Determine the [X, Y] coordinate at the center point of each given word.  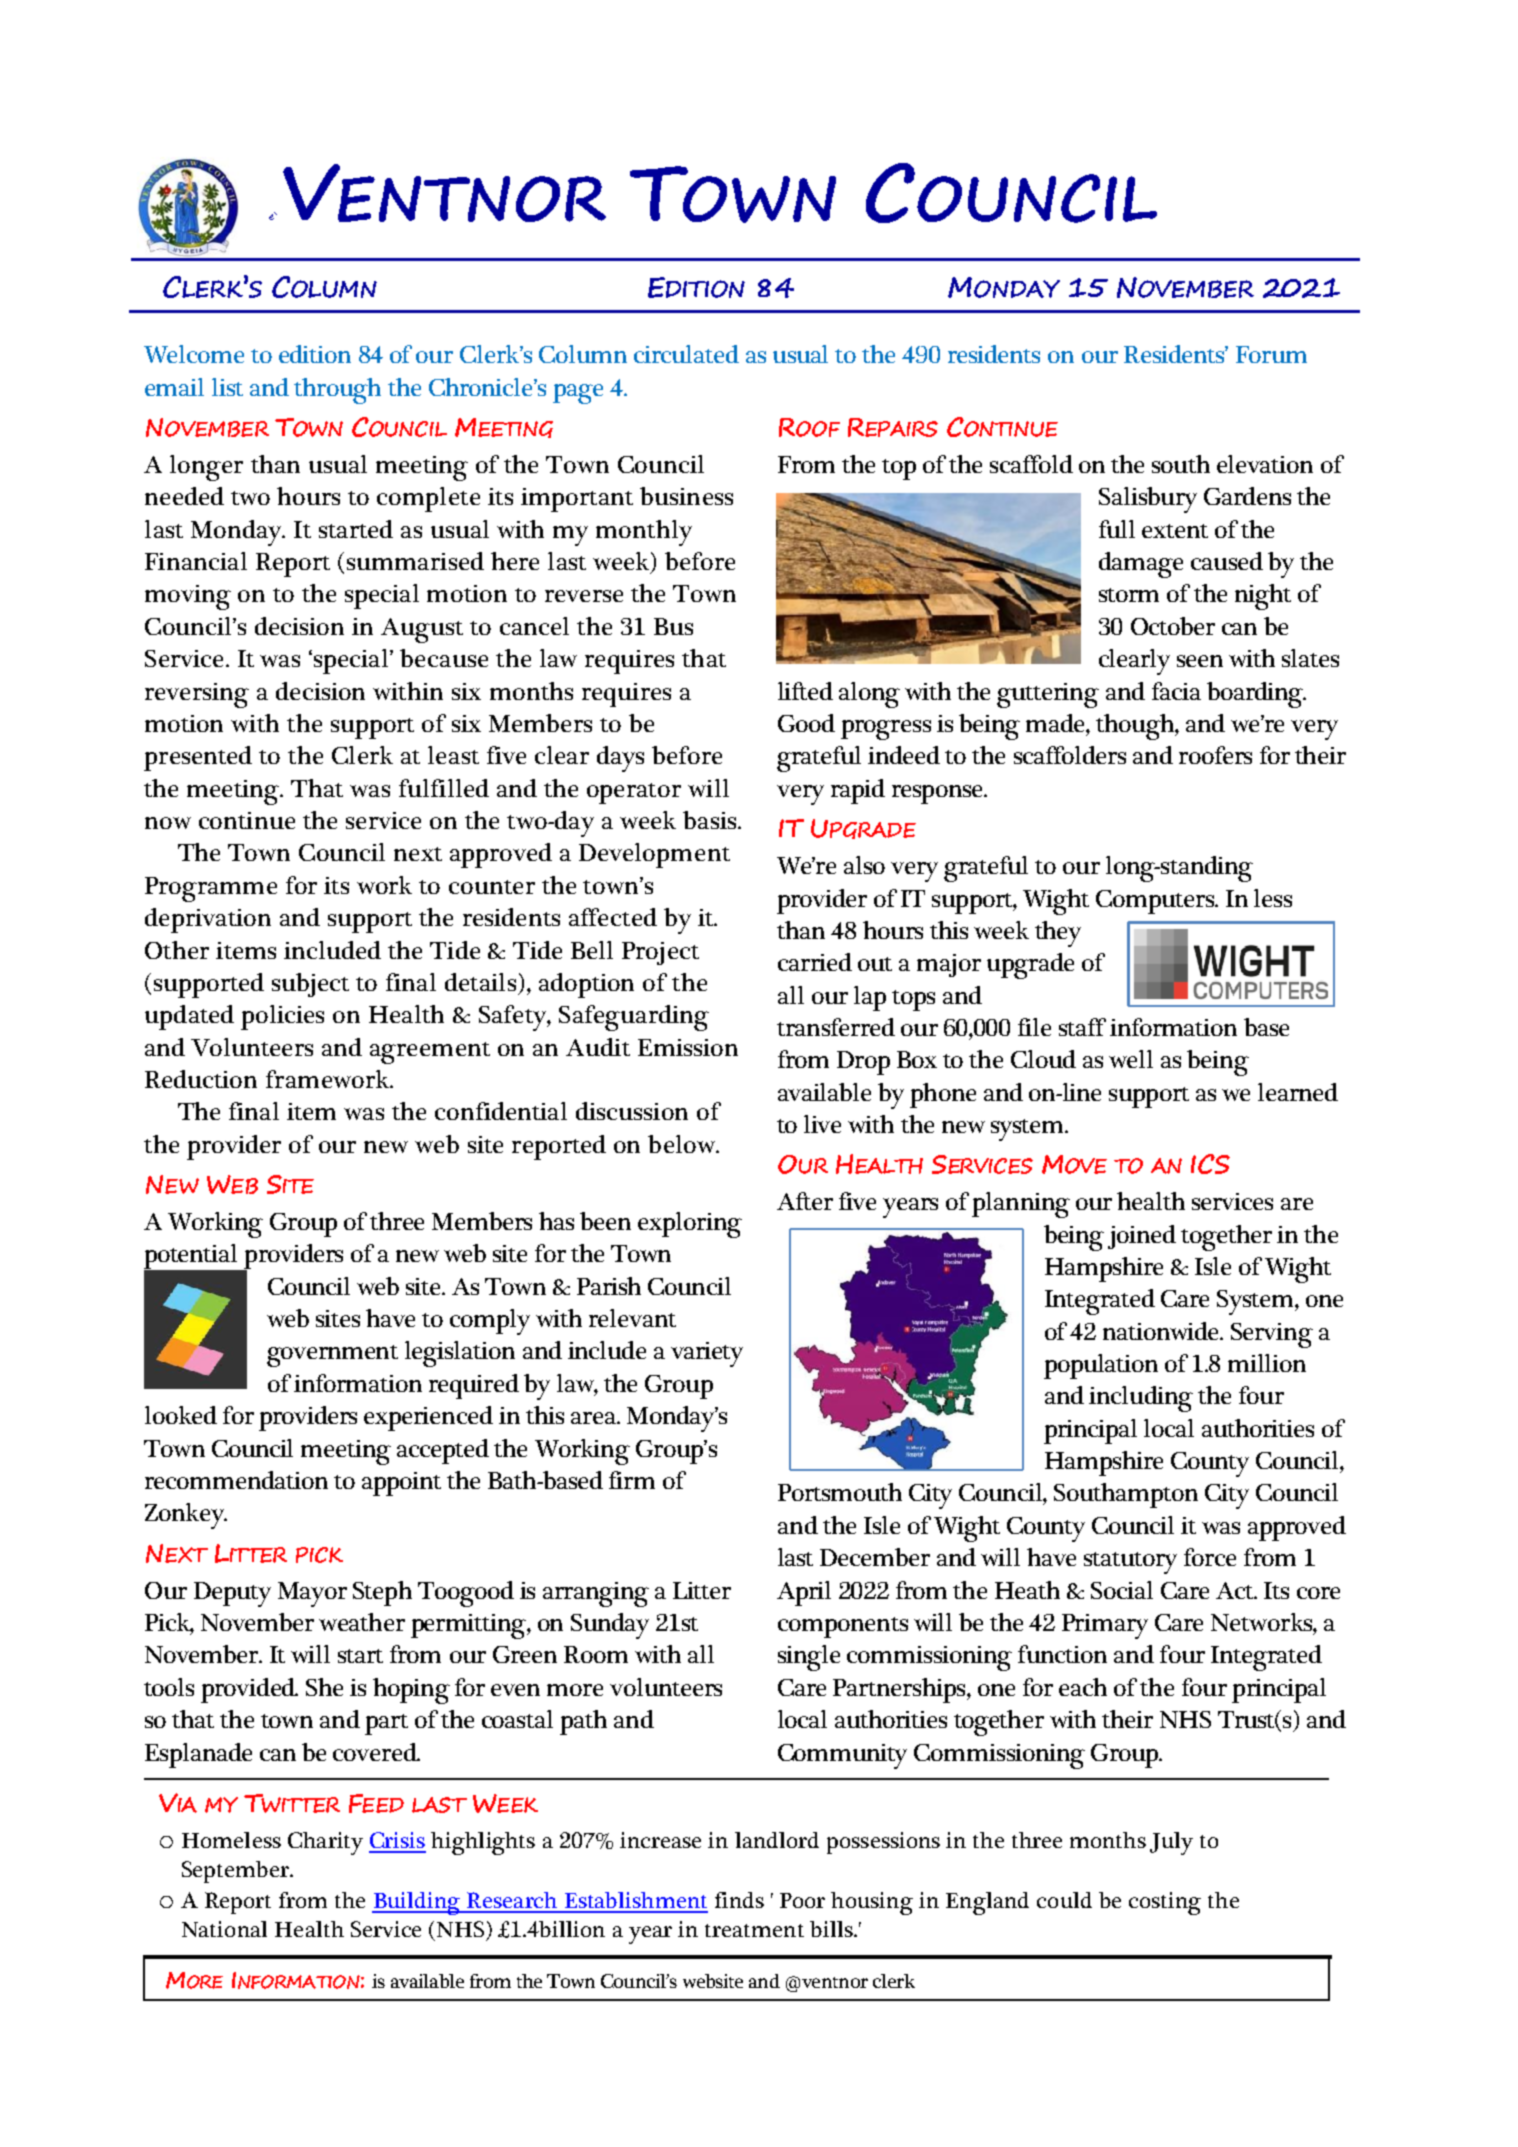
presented [198, 758]
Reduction [201, 1079]
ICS [1210, 1164]
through [337, 391]
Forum [1271, 354]
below [682, 1144]
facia [1176, 691]
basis [711, 820]
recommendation [236, 1480]
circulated [686, 354]
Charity [325, 1843]
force [1210, 1557]
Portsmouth [840, 1492]
